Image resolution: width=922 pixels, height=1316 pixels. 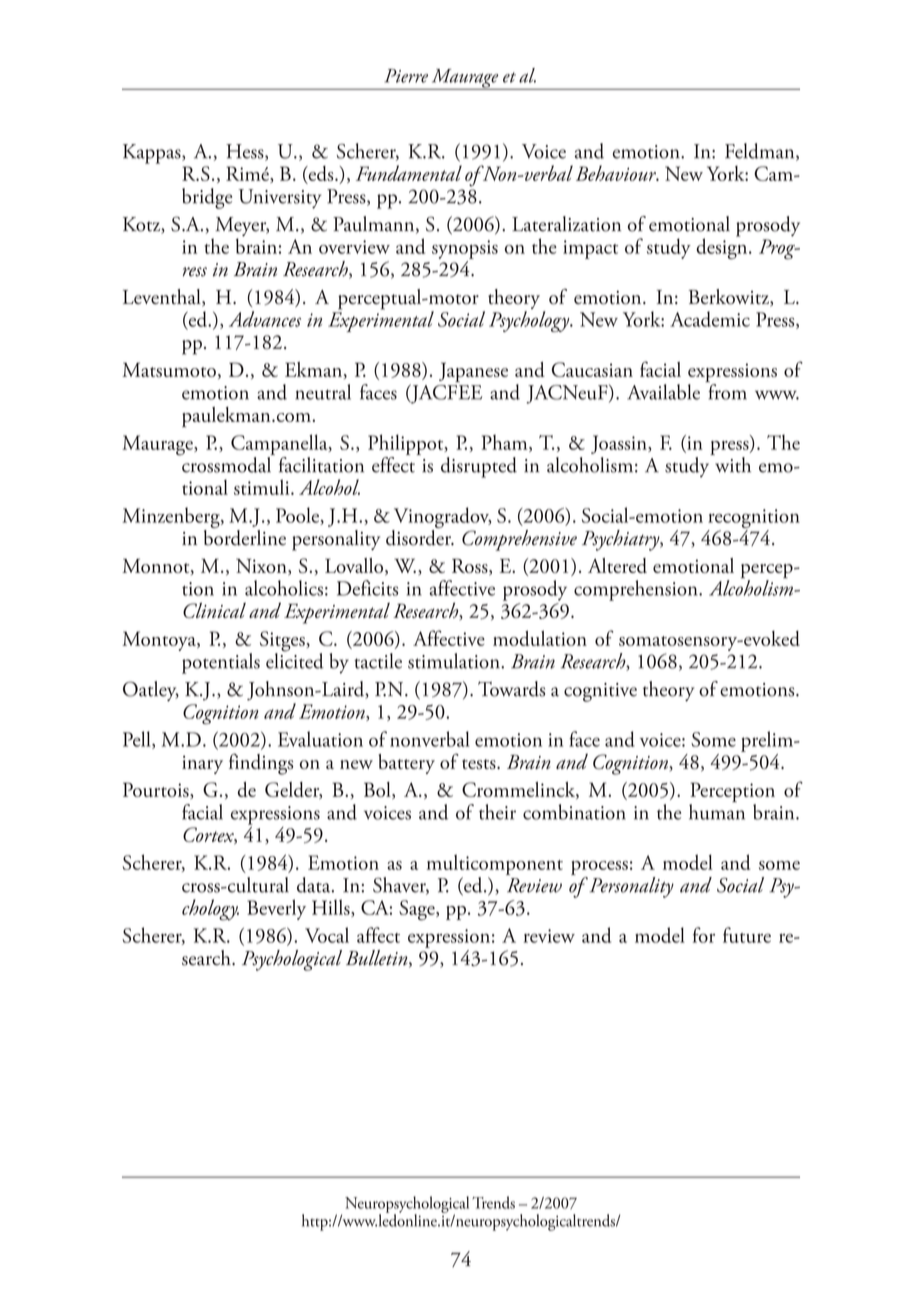 What do you see at coordinates (420, 536) in the page?
I see `disorder` at bounding box center [420, 536].
